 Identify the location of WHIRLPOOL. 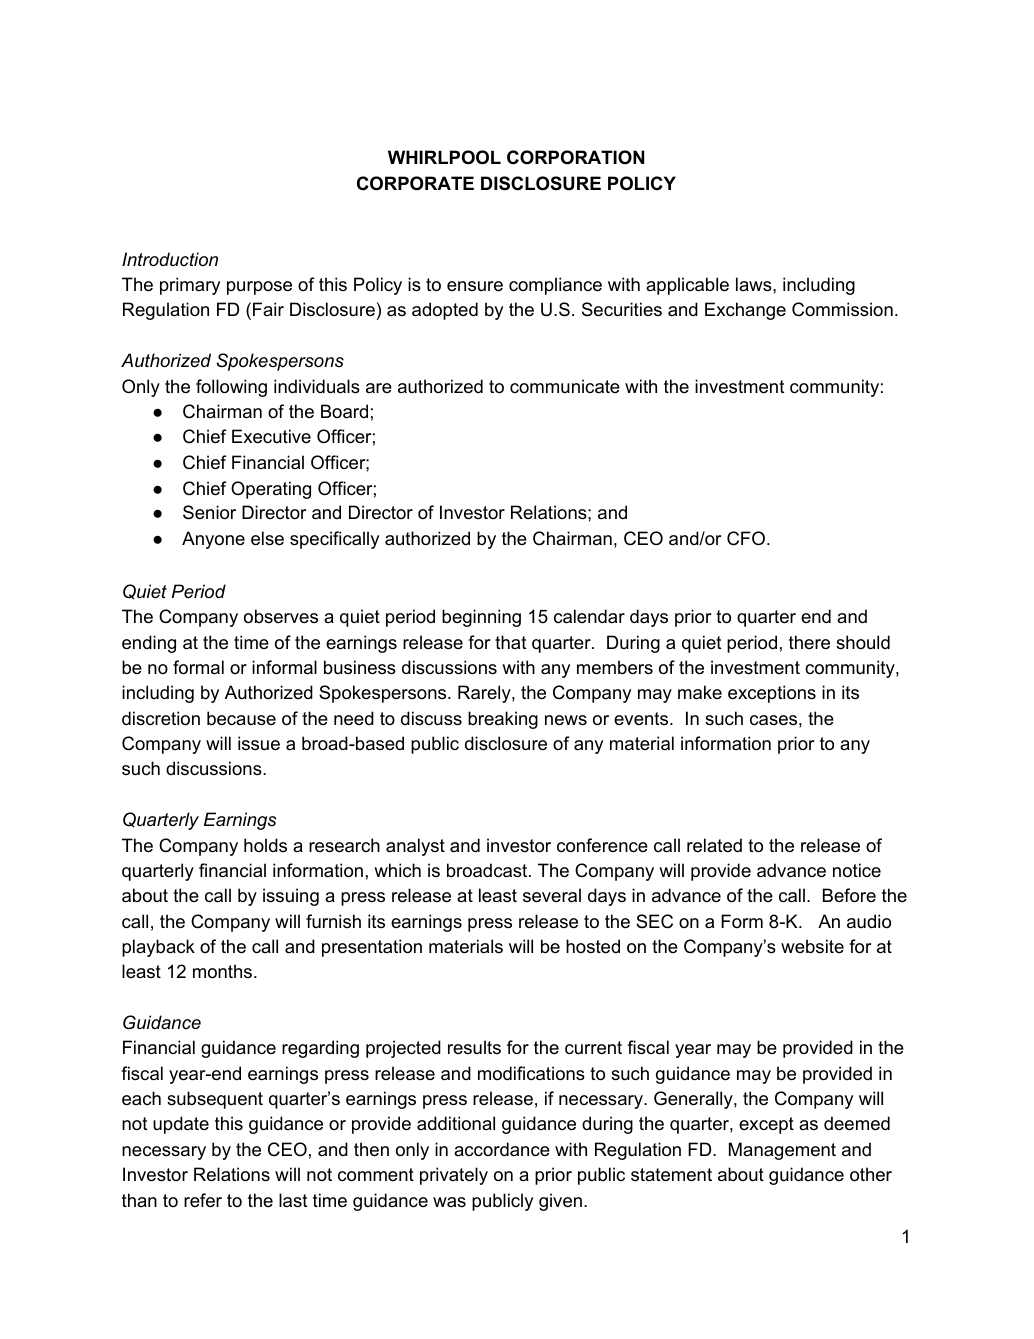
(444, 157).
